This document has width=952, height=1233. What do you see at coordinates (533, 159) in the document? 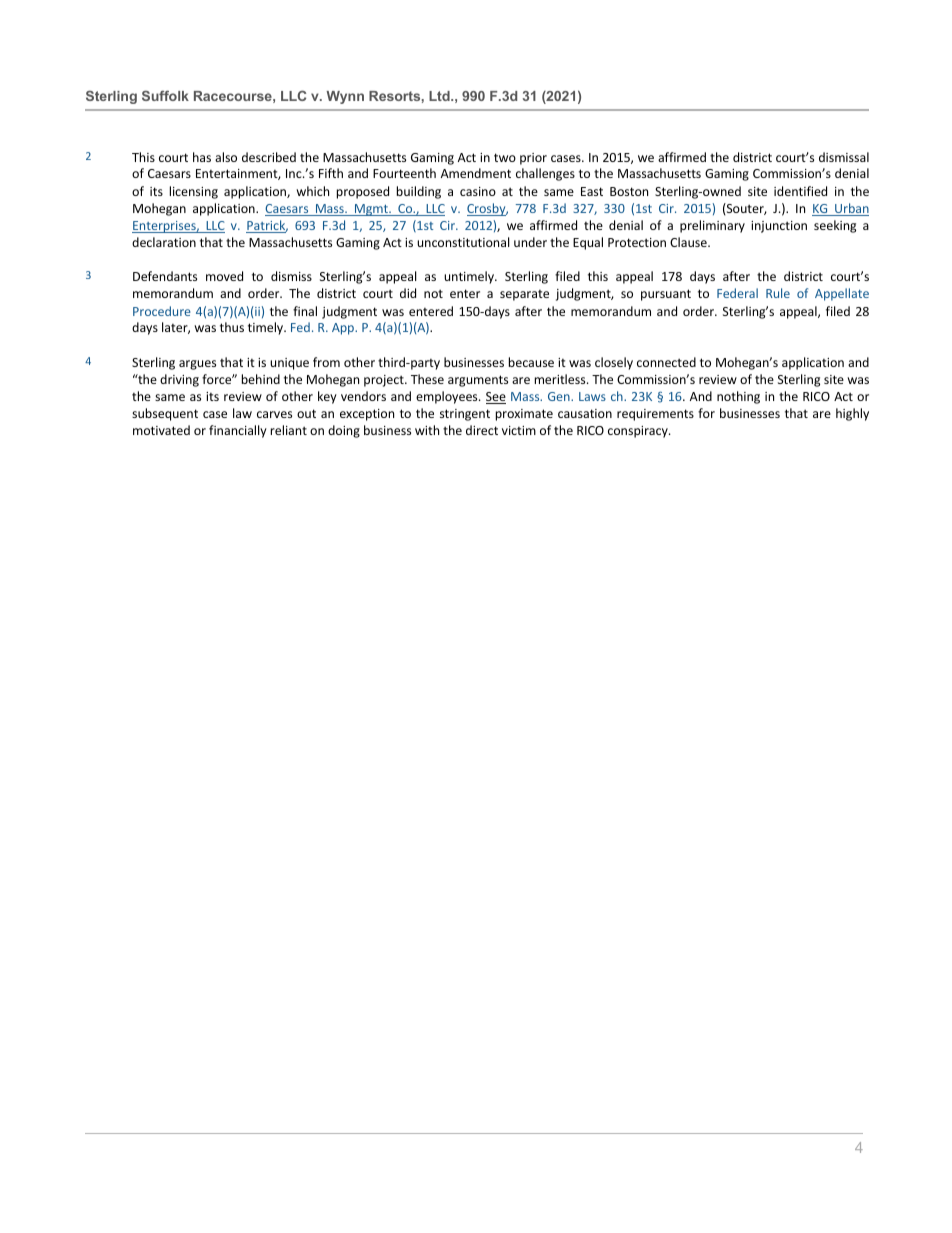
I see `prior` at bounding box center [533, 159].
